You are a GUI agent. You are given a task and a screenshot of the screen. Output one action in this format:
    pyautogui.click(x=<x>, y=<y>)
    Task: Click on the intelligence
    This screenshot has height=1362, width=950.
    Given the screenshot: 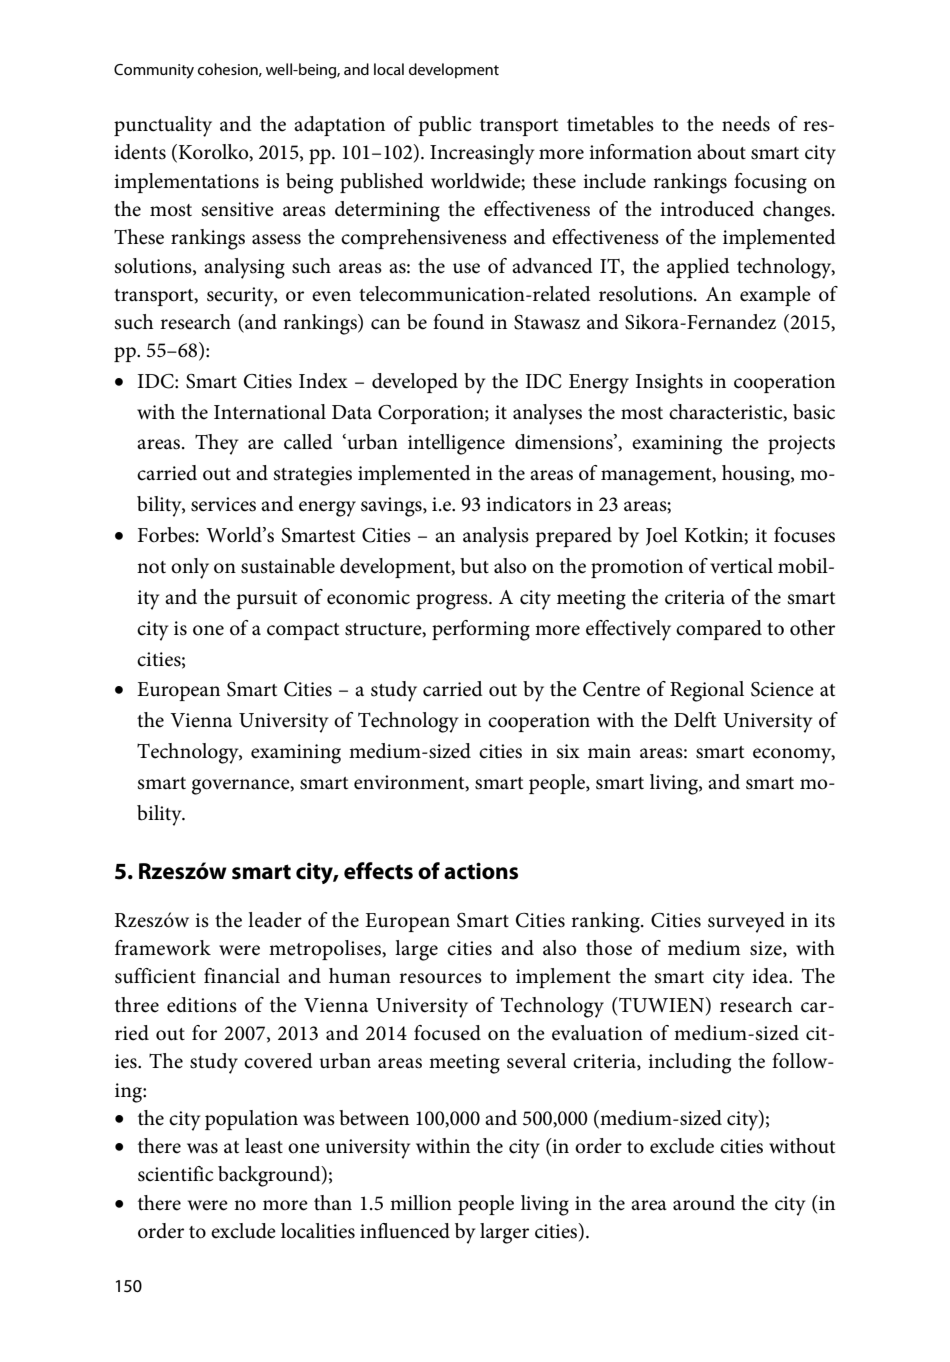 What is the action you would take?
    pyautogui.click(x=456, y=444)
